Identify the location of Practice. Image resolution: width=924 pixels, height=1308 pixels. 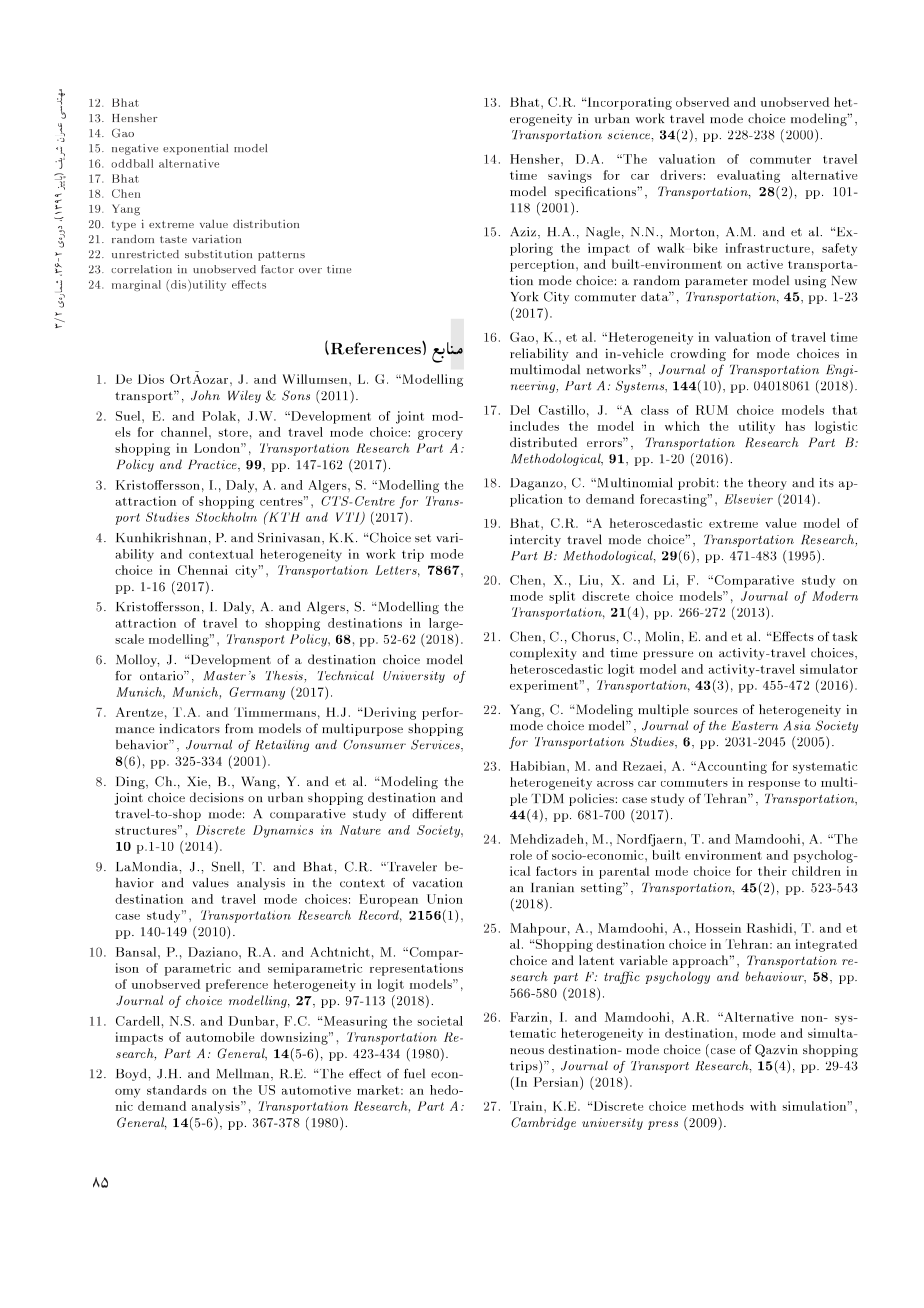
(213, 466).
